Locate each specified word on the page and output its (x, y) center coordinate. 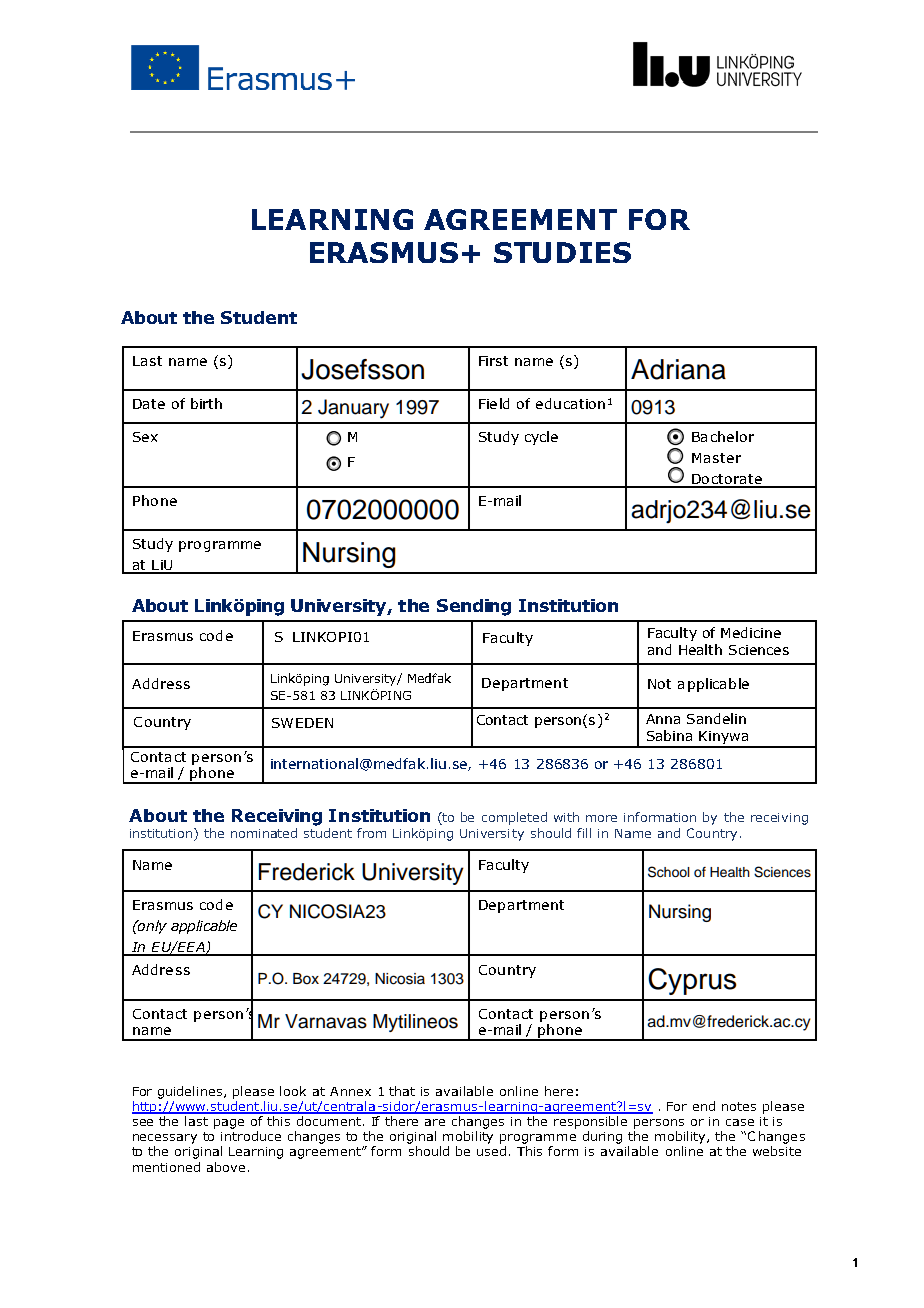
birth (206, 403)
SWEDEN (302, 723)
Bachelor (723, 436)
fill (584, 833)
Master (716, 458)
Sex (145, 437)
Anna (663, 719)
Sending (474, 607)
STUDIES (562, 252)
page (229, 1124)
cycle (541, 438)
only (151, 927)
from (371, 833)
